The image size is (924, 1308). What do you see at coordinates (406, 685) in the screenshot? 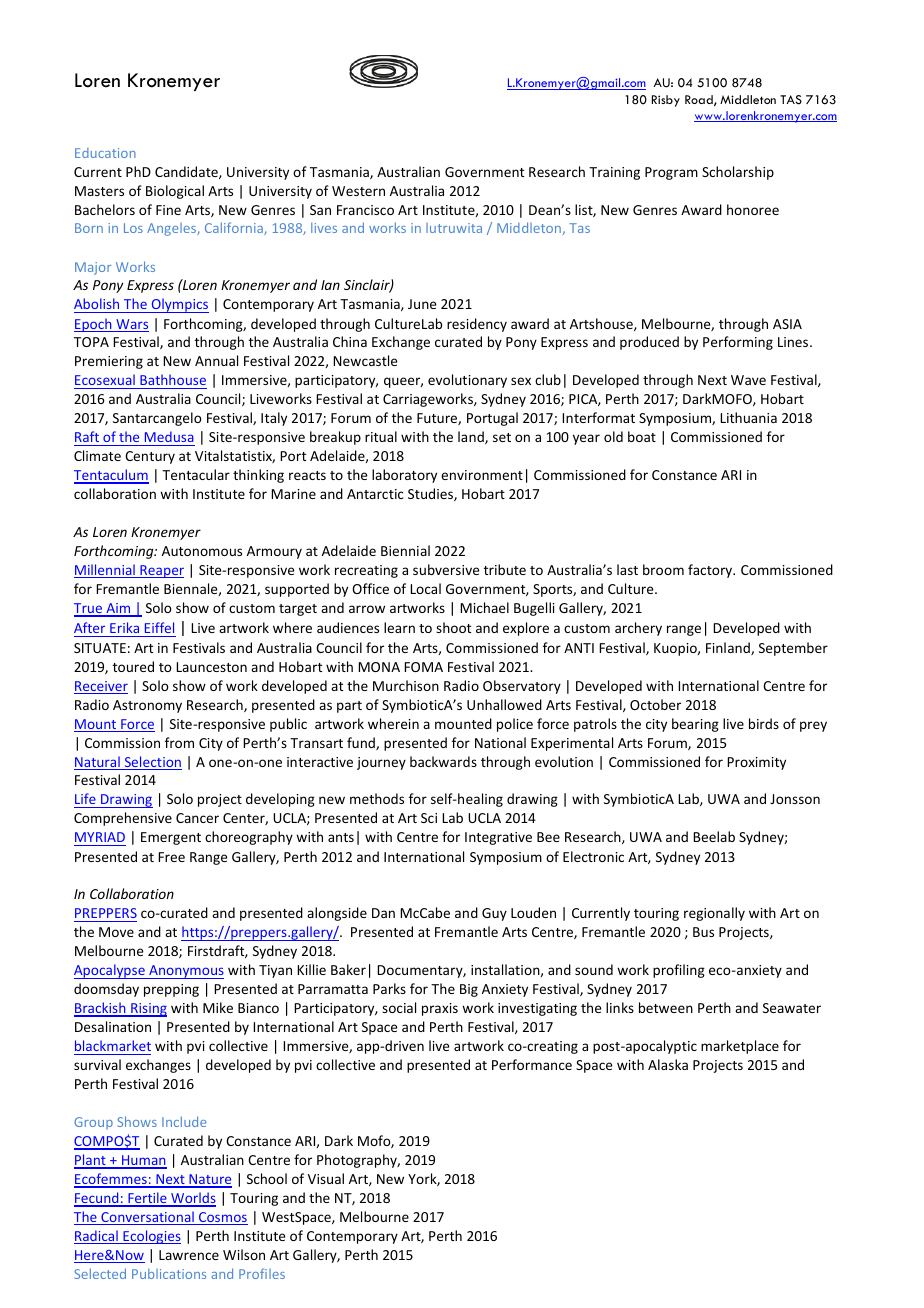
I see `Murchison` at bounding box center [406, 685].
